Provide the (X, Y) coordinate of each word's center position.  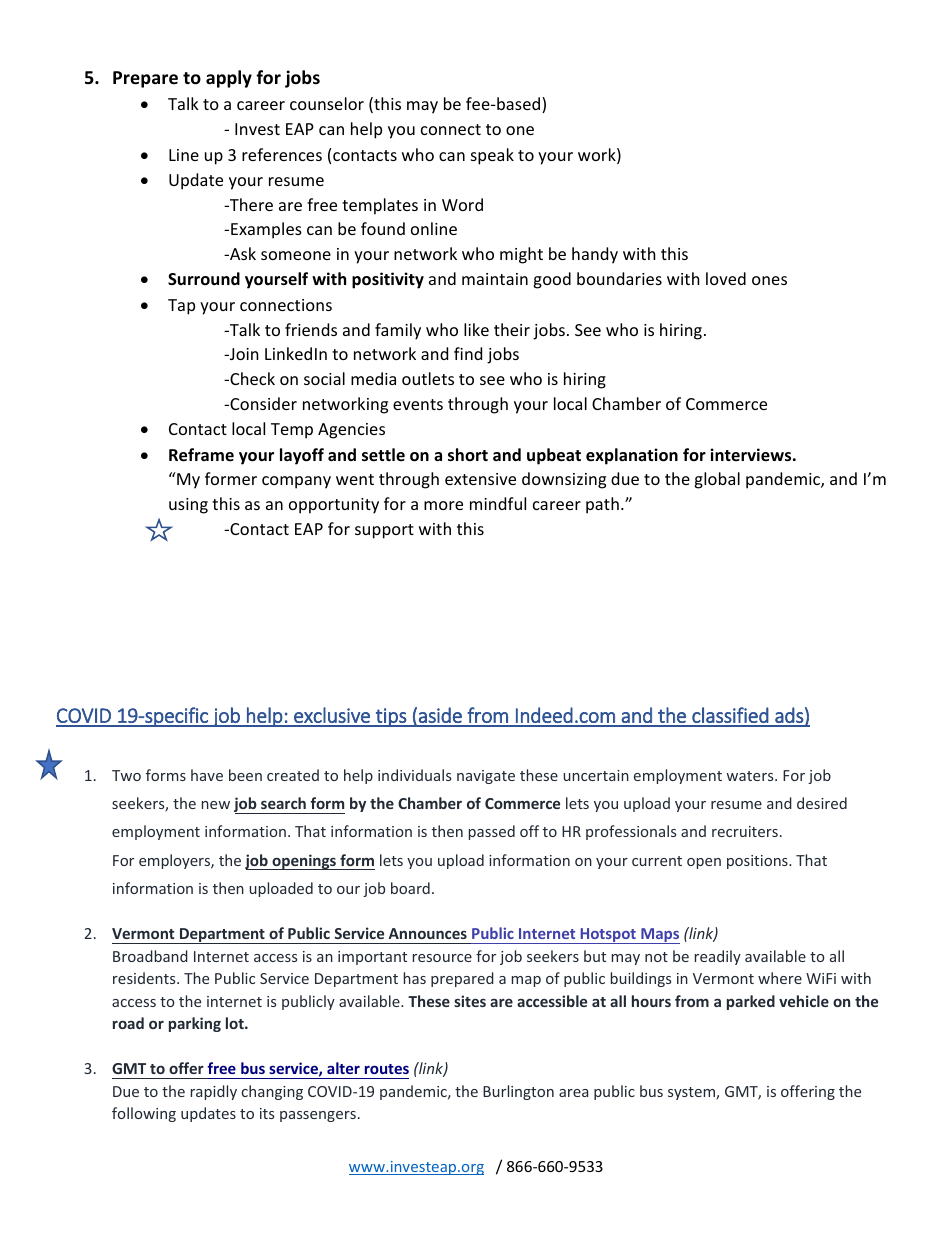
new (216, 805)
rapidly (214, 1092)
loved (726, 278)
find (468, 353)
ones (769, 280)
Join (243, 354)
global (717, 480)
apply (229, 79)
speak (492, 156)
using (188, 506)
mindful (498, 503)
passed (492, 832)
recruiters (745, 831)
